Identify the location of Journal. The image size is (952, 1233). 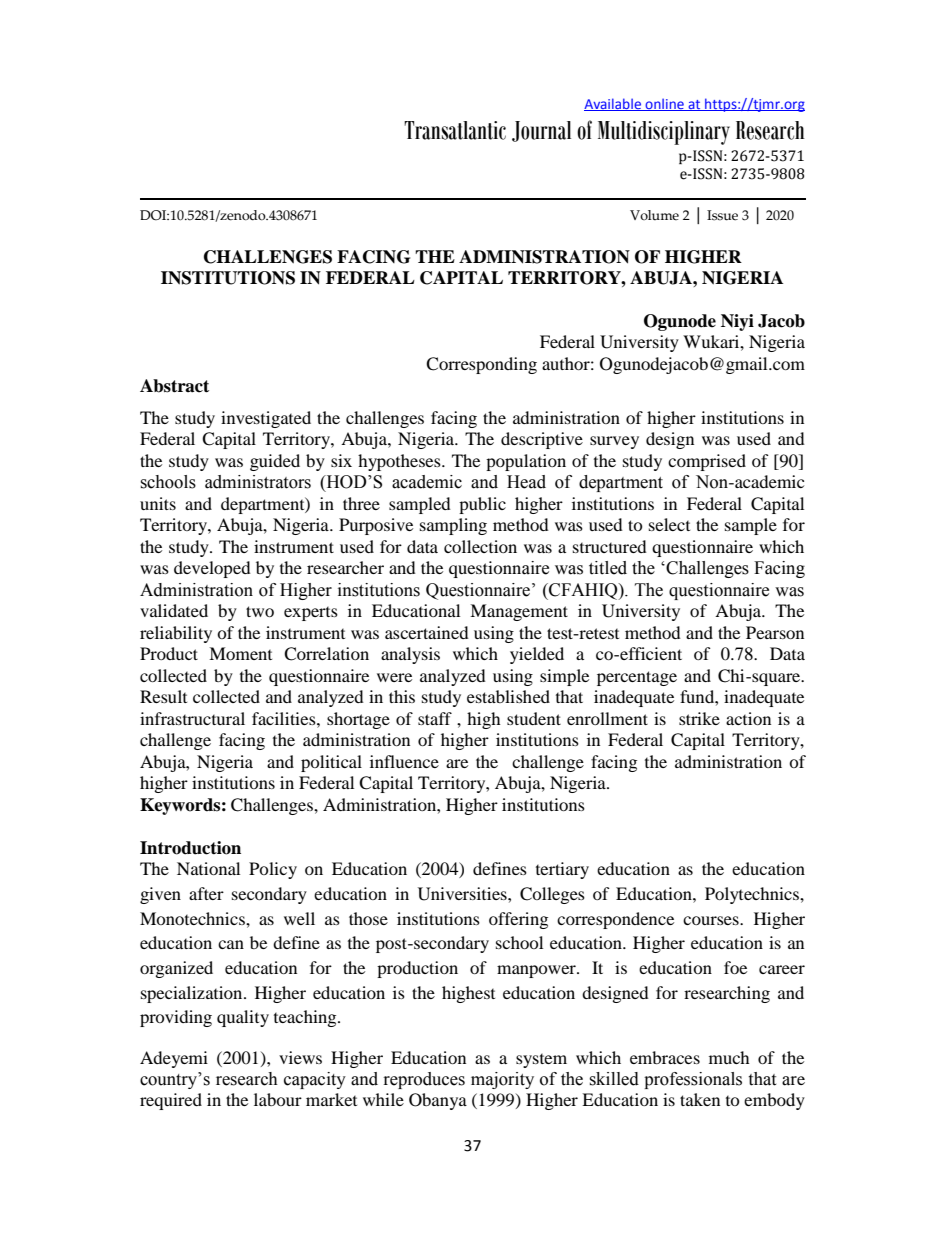
(541, 131).
